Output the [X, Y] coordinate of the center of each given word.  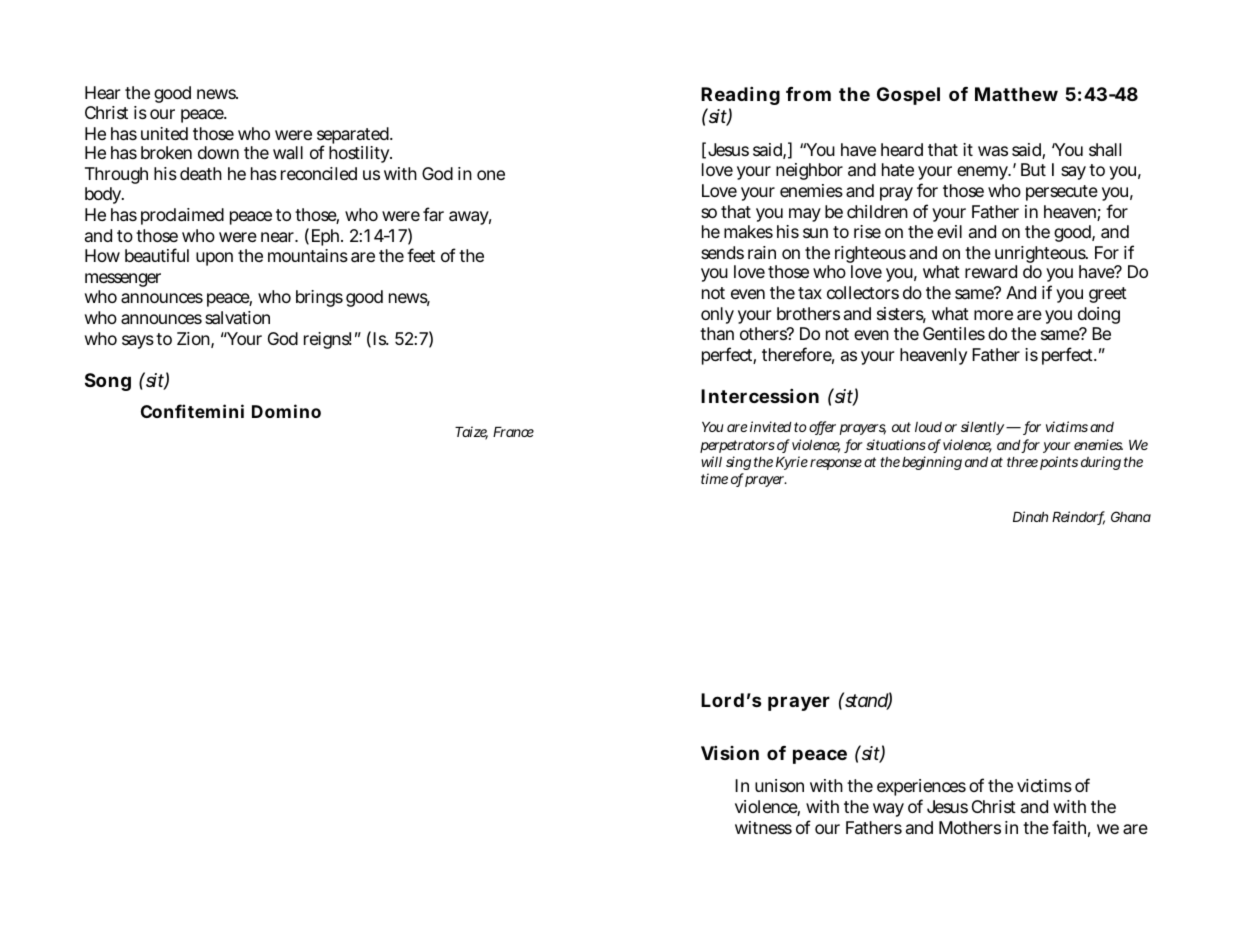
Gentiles [954, 333]
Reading [740, 97]
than [717, 333]
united [164, 133]
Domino [286, 411]
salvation [237, 318]
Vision [730, 752]
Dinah [1030, 516]
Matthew [1016, 94]
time [714, 478]
